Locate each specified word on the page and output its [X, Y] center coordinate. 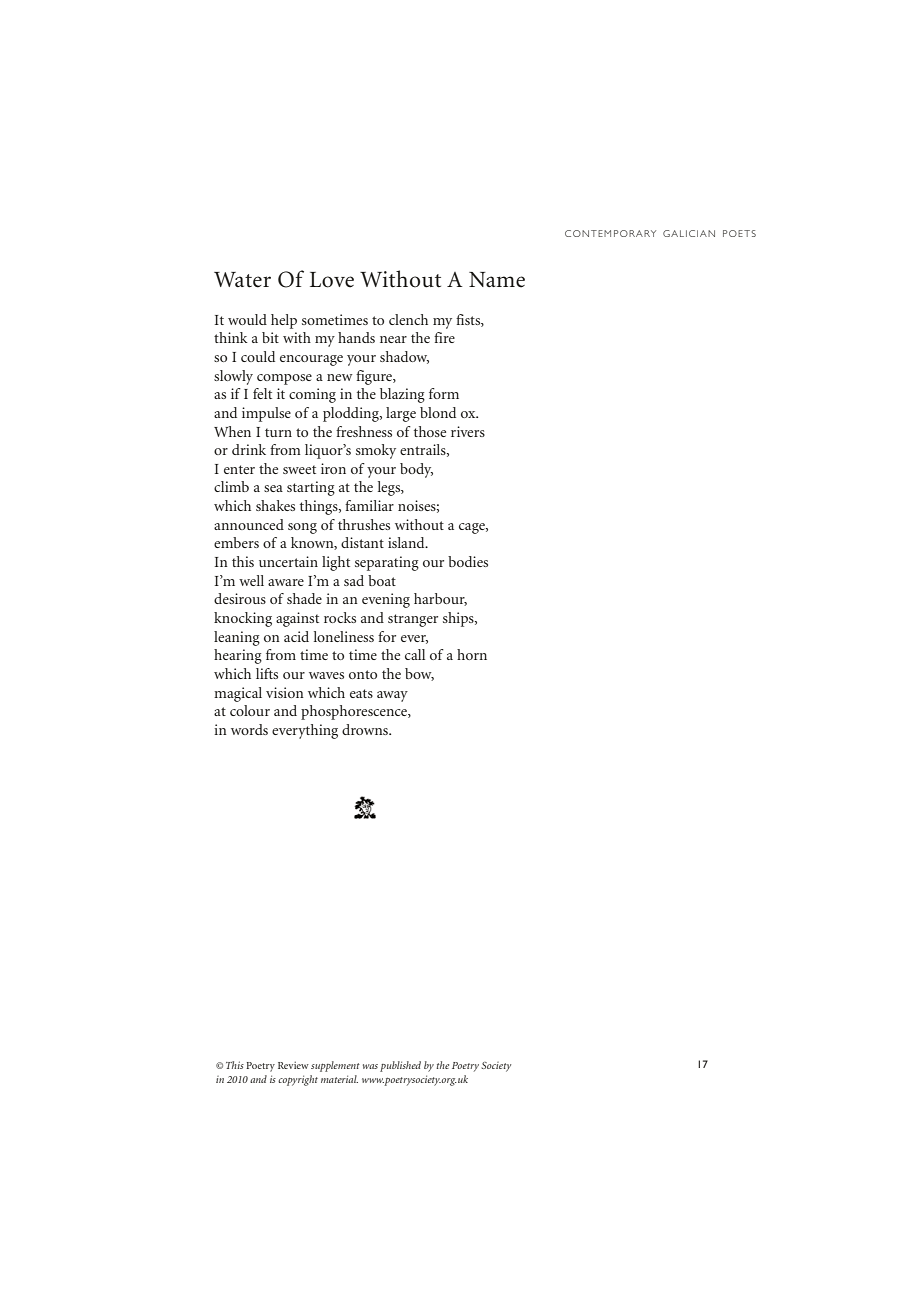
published [400, 1066]
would [247, 319]
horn [472, 654]
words [249, 729]
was [370, 1066]
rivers [468, 431]
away [392, 696]
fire [444, 337]
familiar [369, 505]
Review [293, 1065]
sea [273, 488]
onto [363, 674]
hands [356, 337]
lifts [267, 673]
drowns [366, 729]
